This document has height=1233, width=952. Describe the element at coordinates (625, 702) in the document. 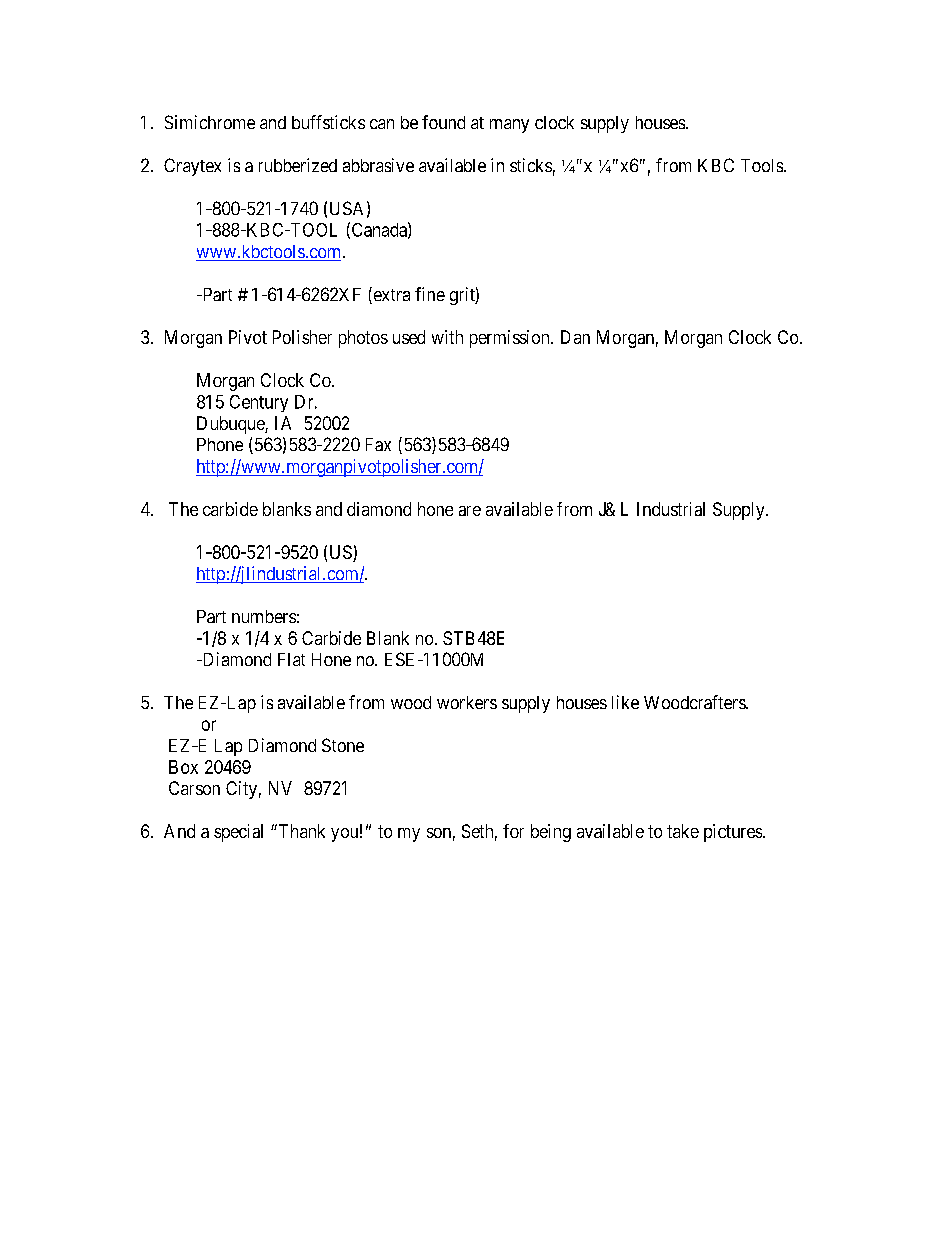

I see `like` at that location.
